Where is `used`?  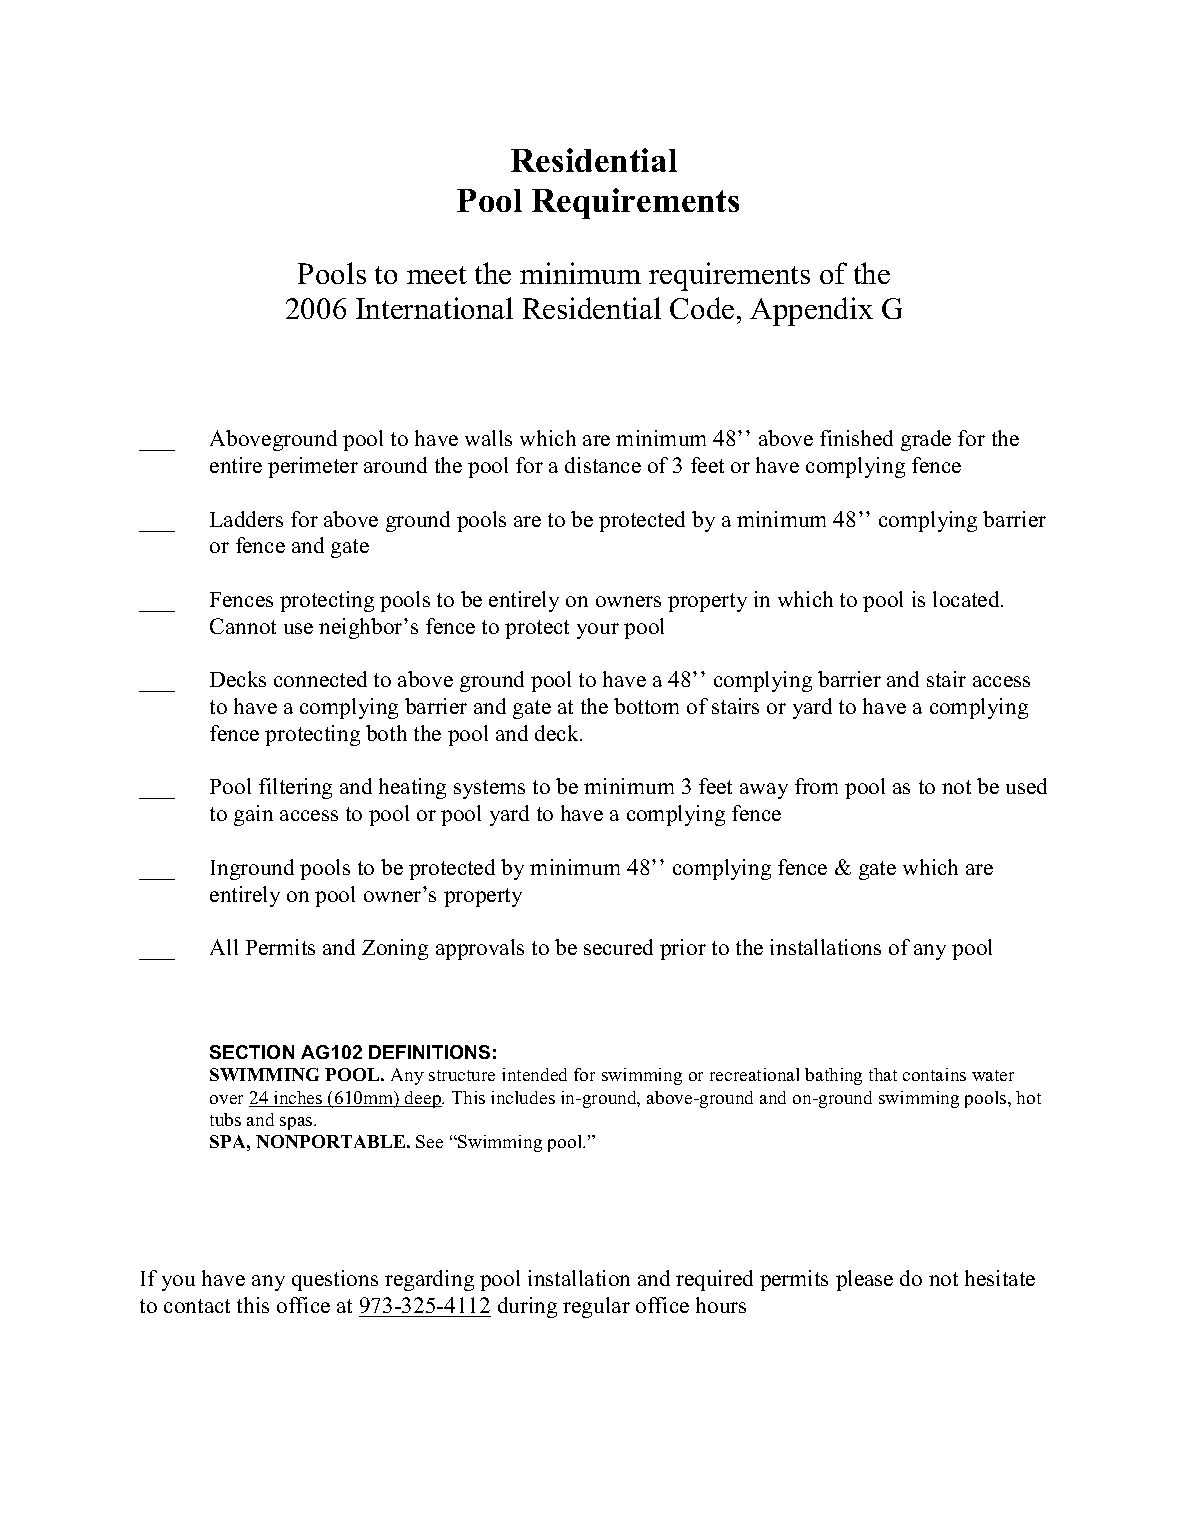 used is located at coordinates (1026, 786).
